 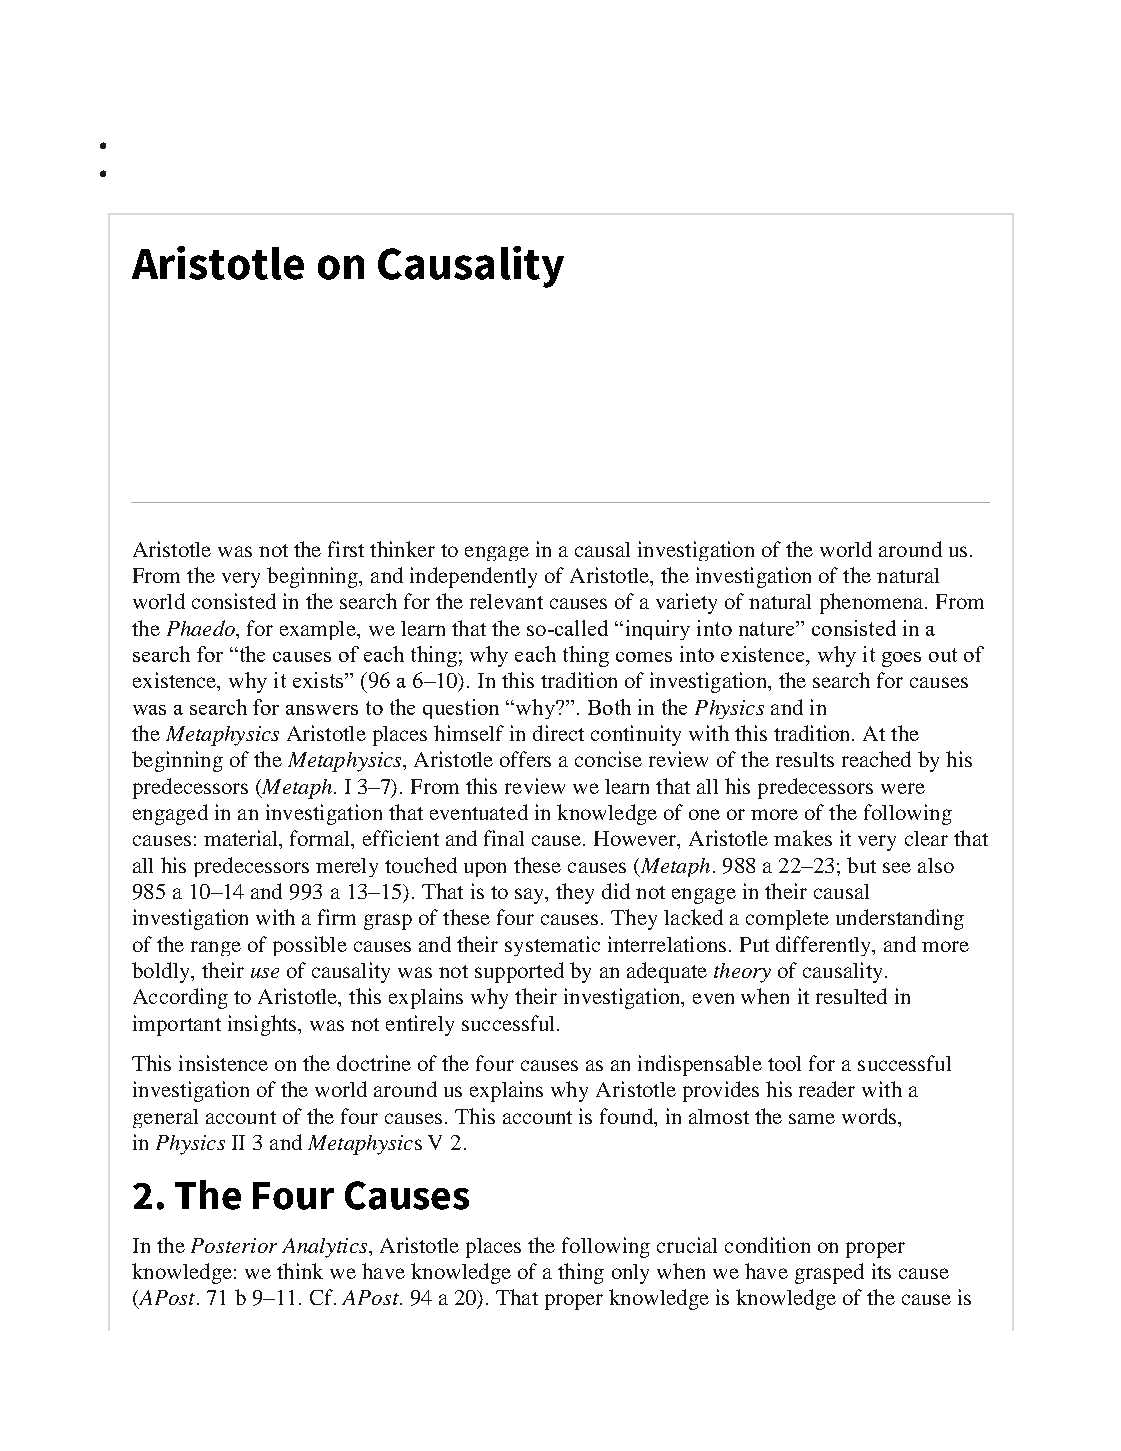 I want to click on Posterior, so click(x=234, y=1245).
